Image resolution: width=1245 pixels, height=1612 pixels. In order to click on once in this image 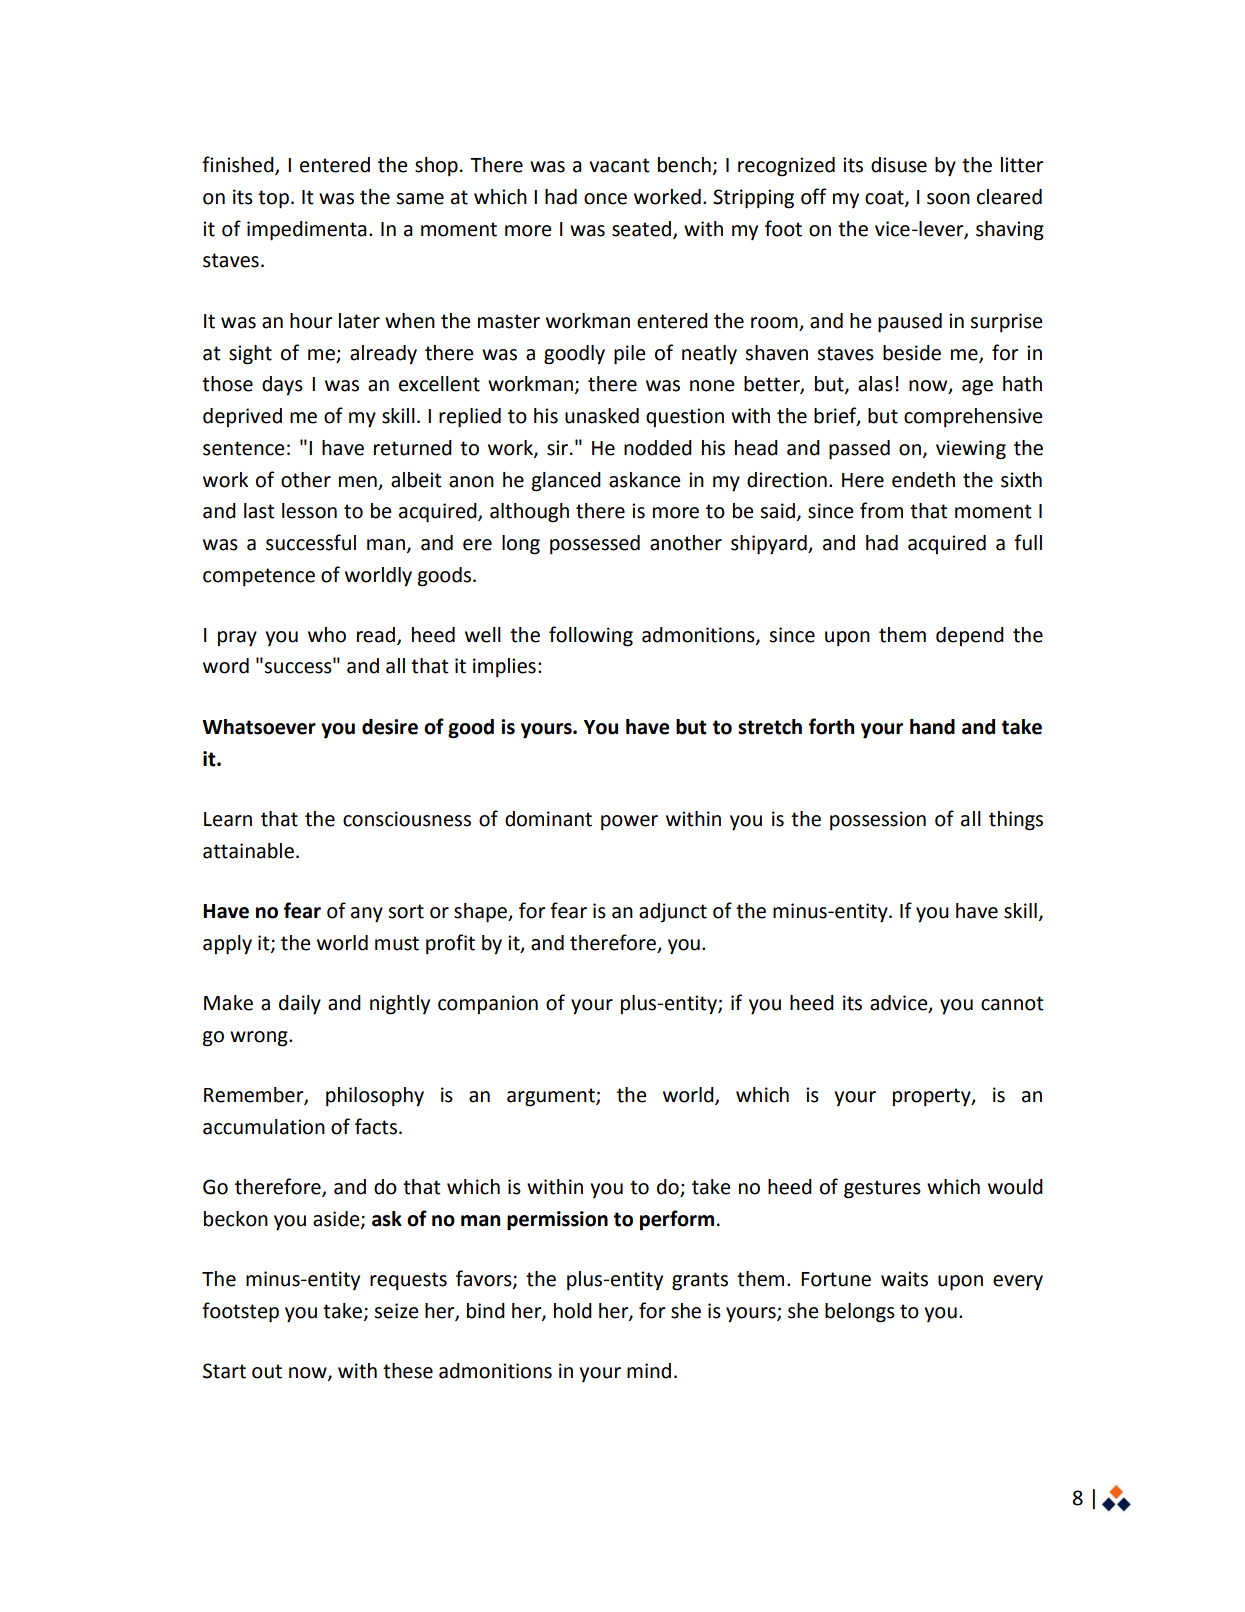, I will do `click(605, 199)`.
